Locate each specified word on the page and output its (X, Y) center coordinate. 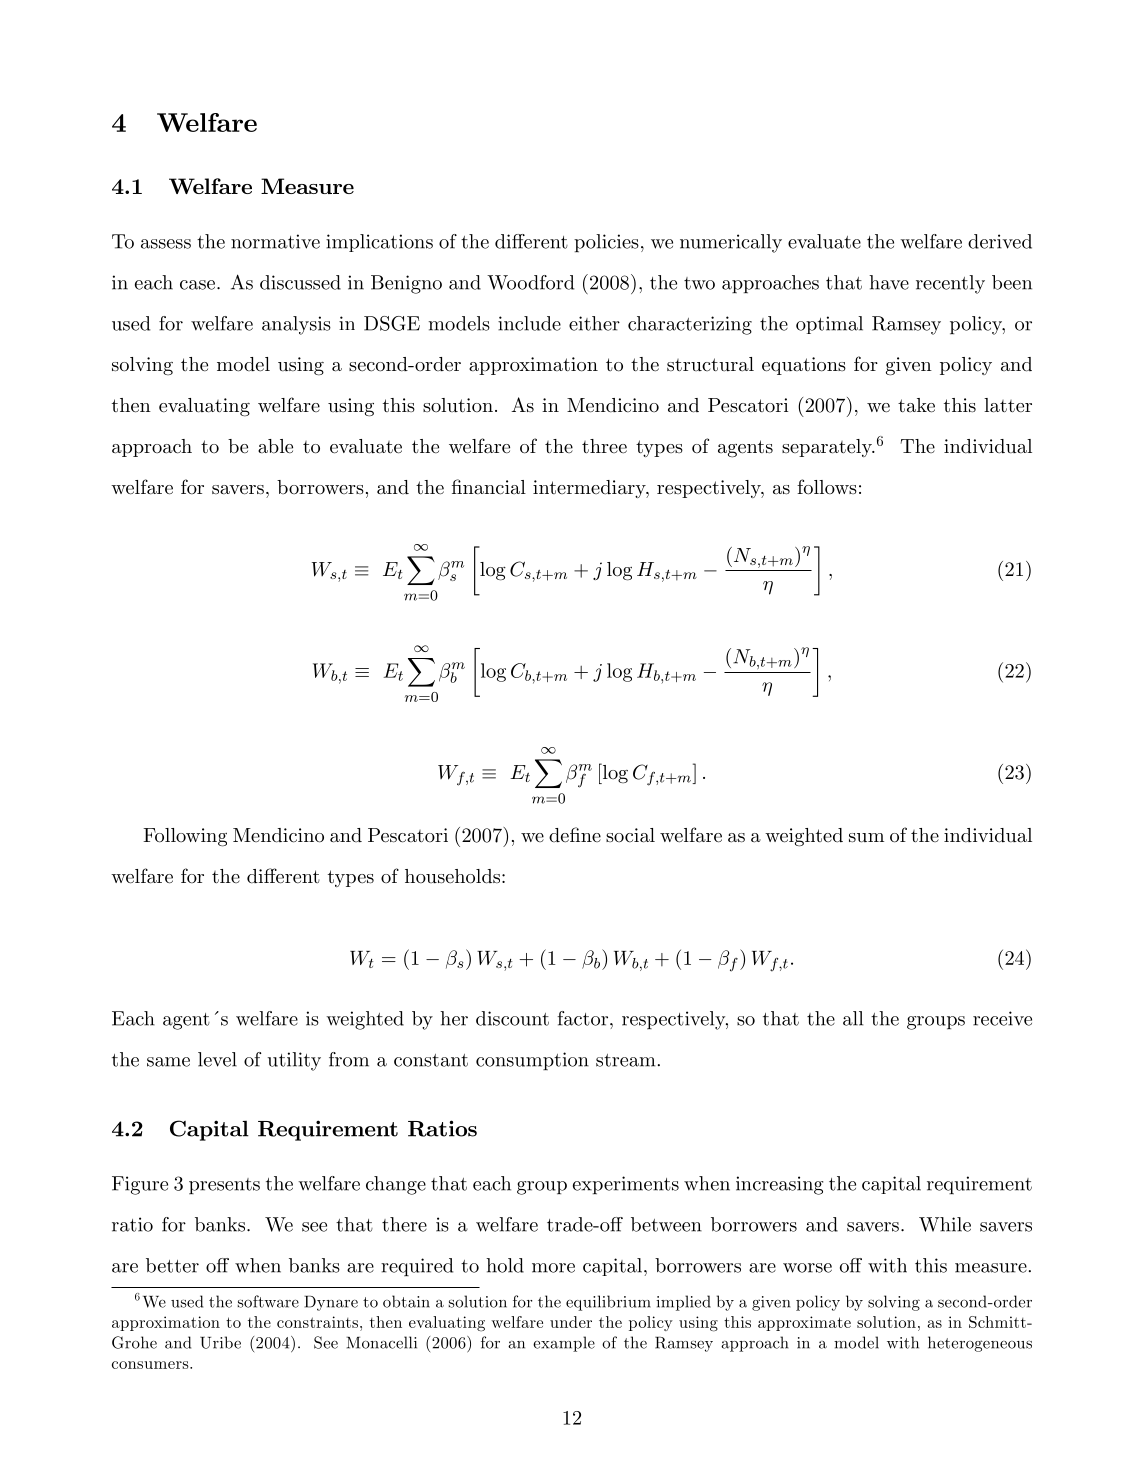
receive (1002, 1018)
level (217, 1059)
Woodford (530, 282)
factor (582, 1018)
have (889, 282)
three (604, 446)
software (268, 1301)
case (197, 285)
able (275, 446)
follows (827, 487)
